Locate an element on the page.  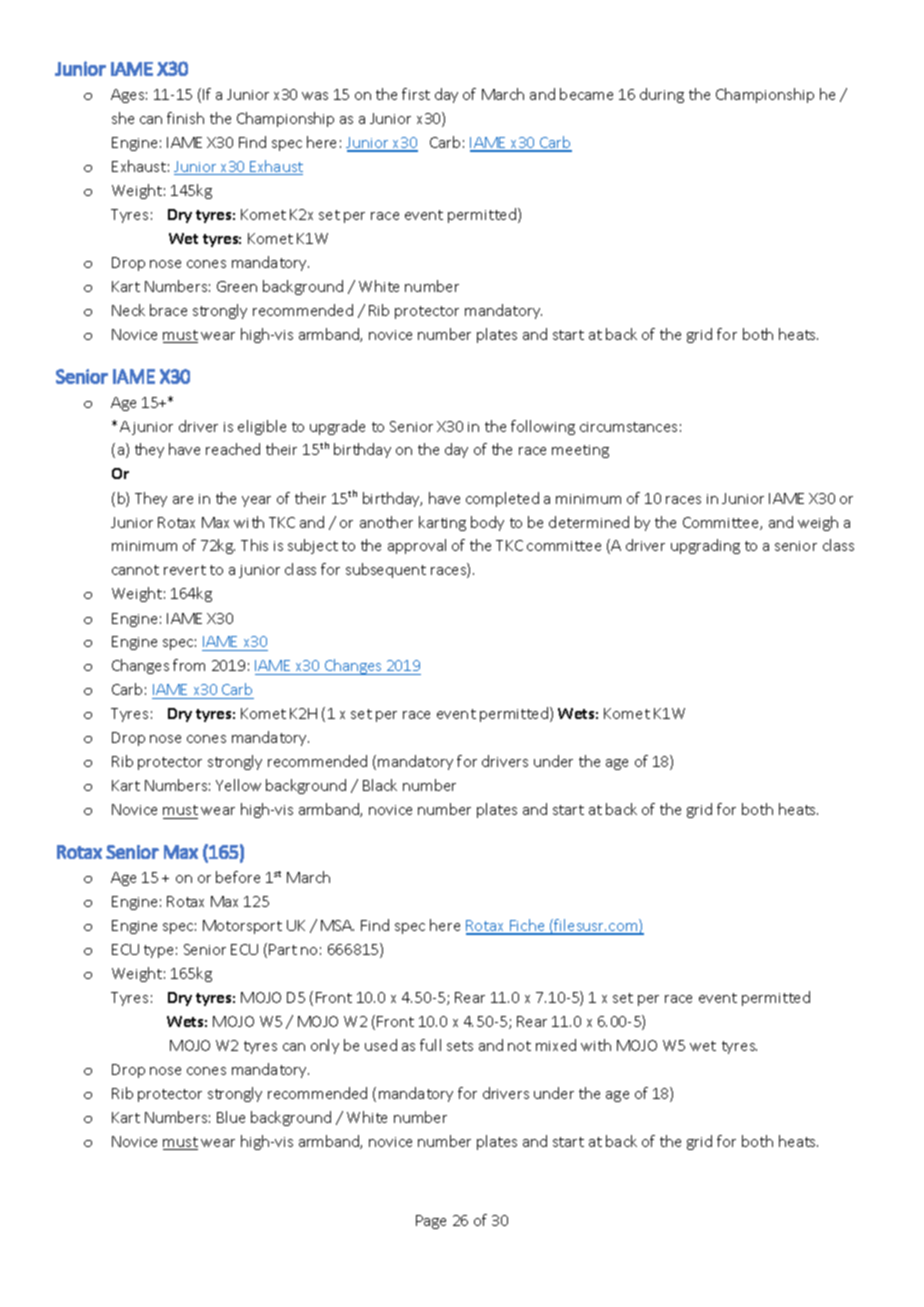
first is located at coordinates (416, 94).
